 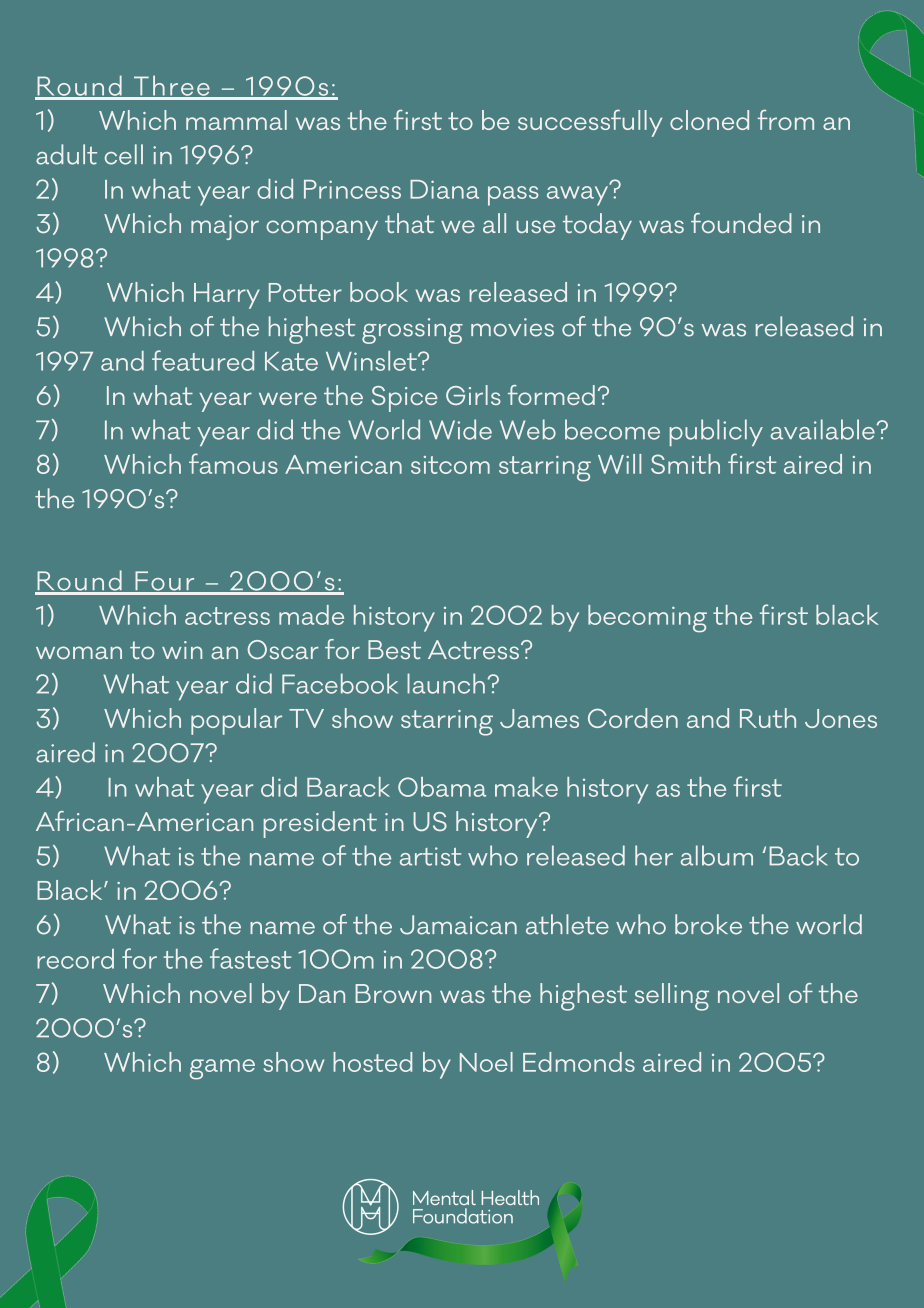 What do you see at coordinates (473, 395) in the screenshot?
I see `Girls` at bounding box center [473, 395].
